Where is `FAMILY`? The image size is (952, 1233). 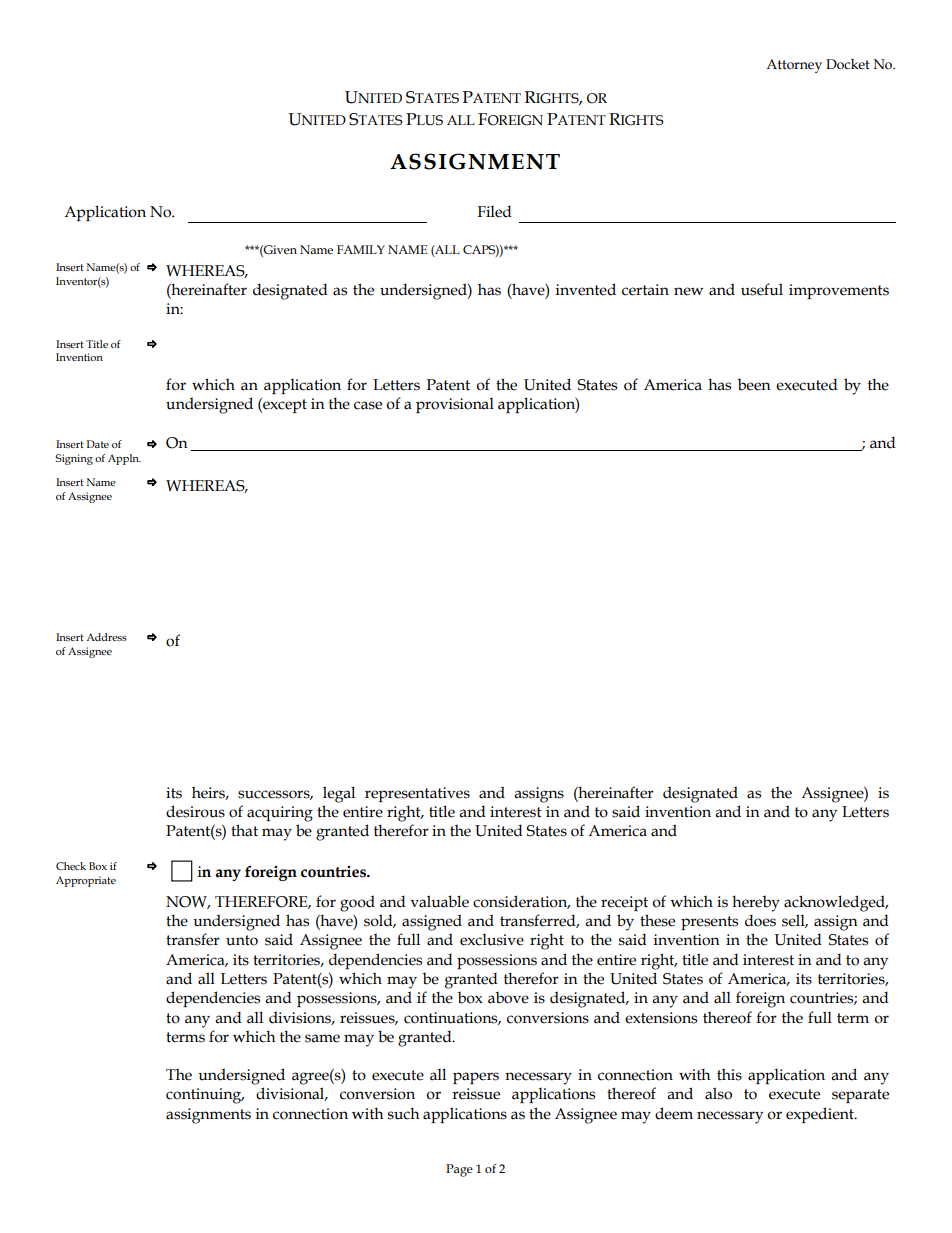
FAMILY is located at coordinates (361, 249).
